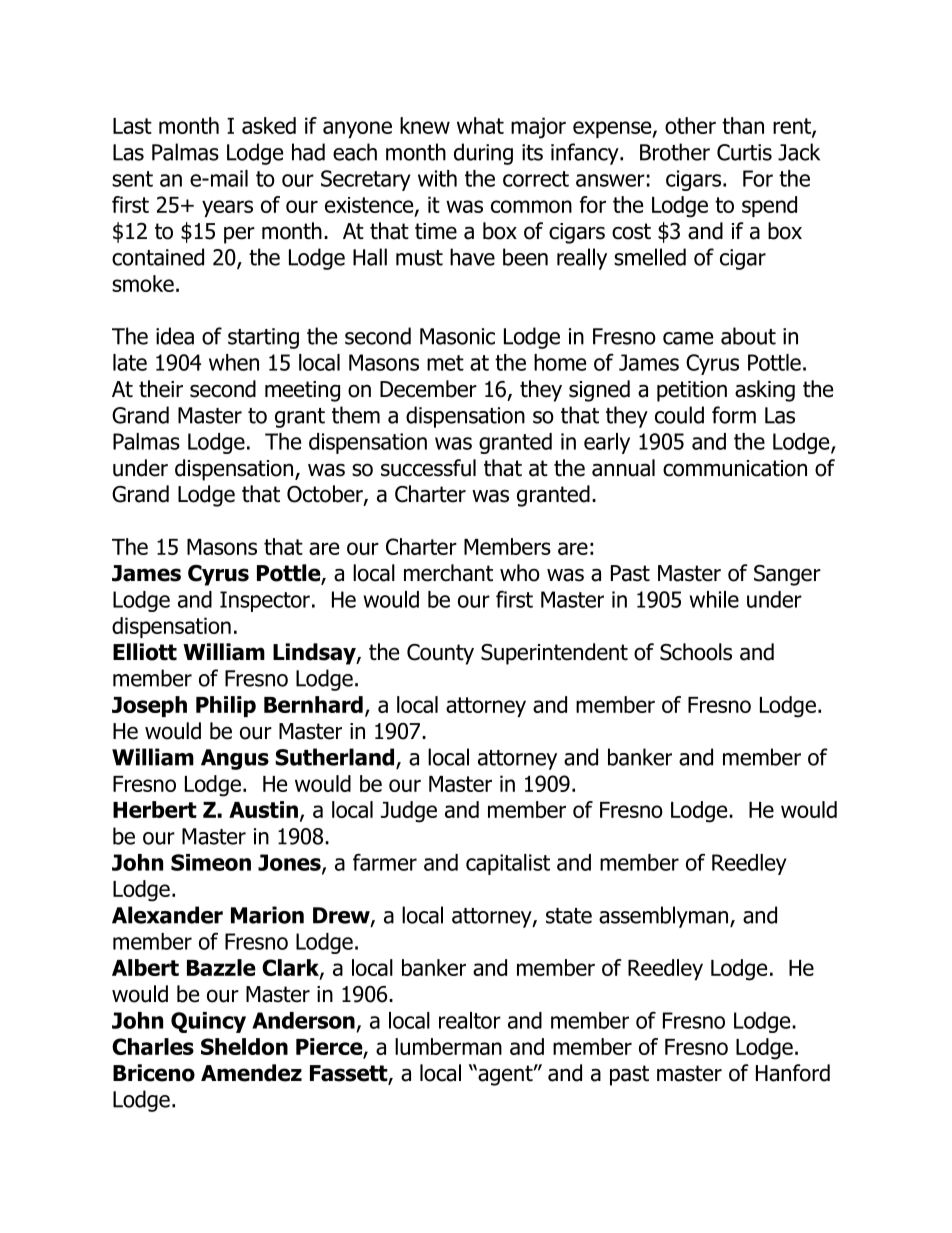  I want to click on realtor, so click(470, 1020).
